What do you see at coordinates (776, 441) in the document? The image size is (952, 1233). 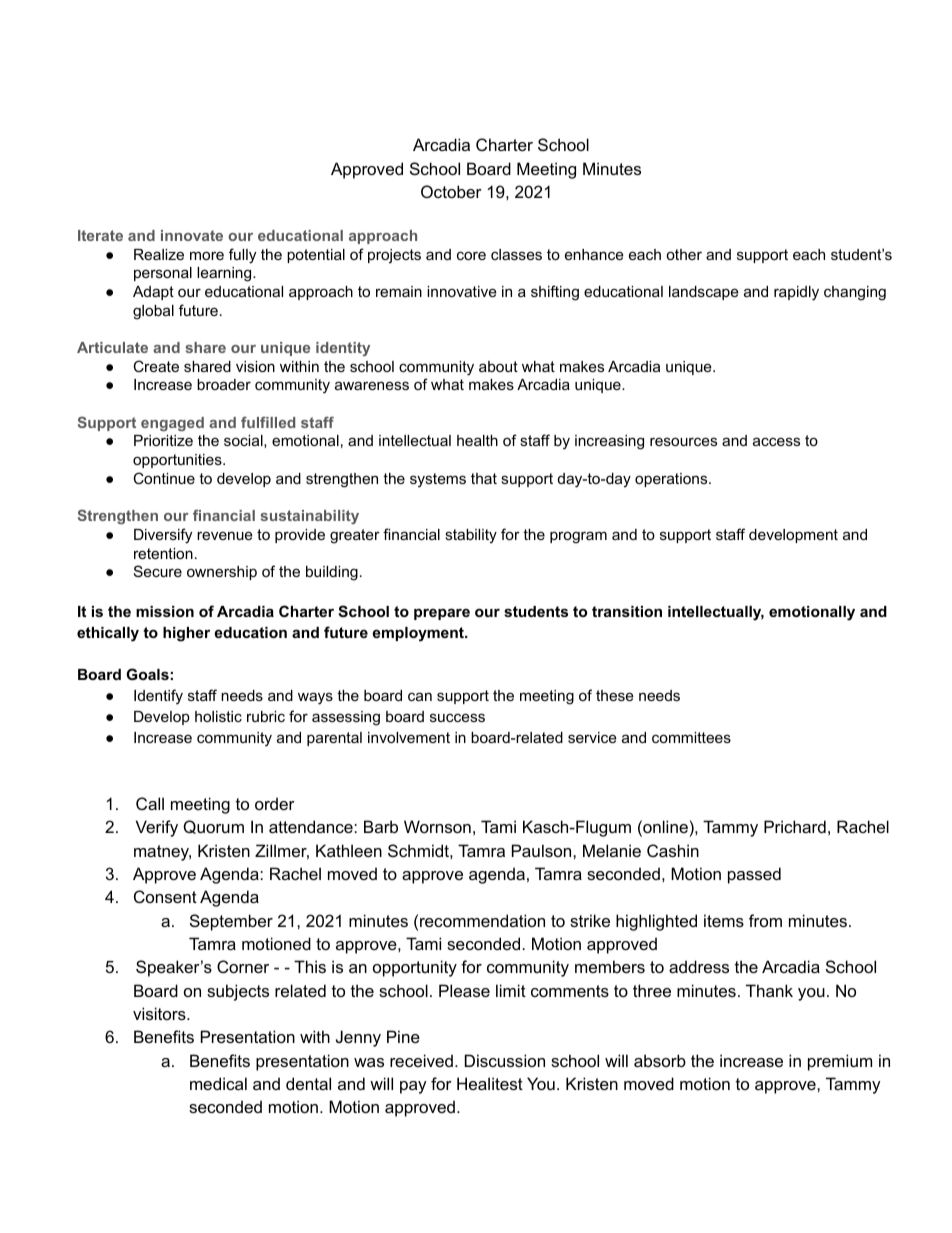 I see `access` at bounding box center [776, 441].
